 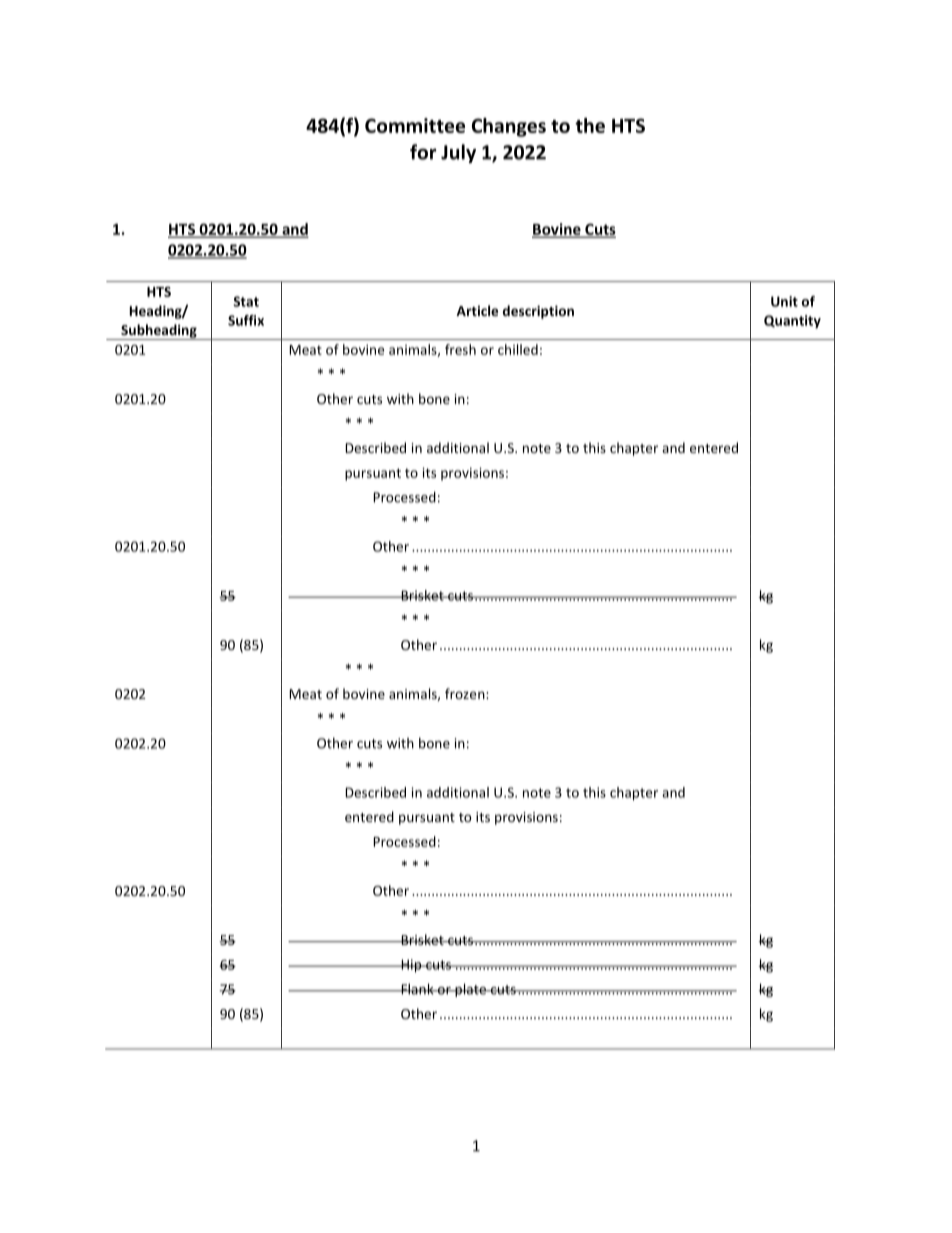 I want to click on Unit, so click(x=784, y=301).
